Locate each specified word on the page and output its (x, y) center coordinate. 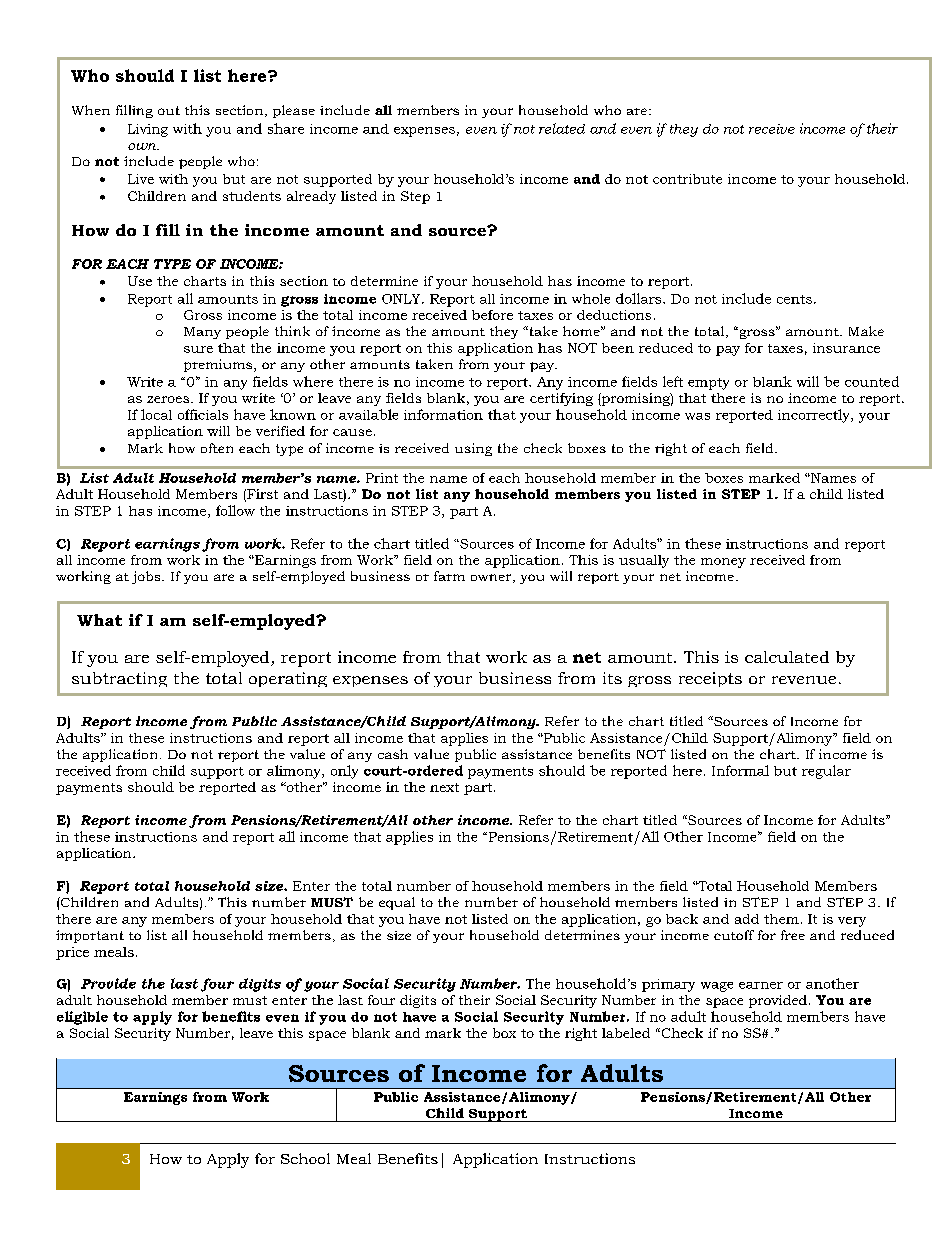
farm (449, 576)
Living (148, 130)
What (99, 620)
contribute (687, 179)
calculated (787, 657)
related (562, 128)
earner (761, 985)
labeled (626, 1033)
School (305, 1158)
